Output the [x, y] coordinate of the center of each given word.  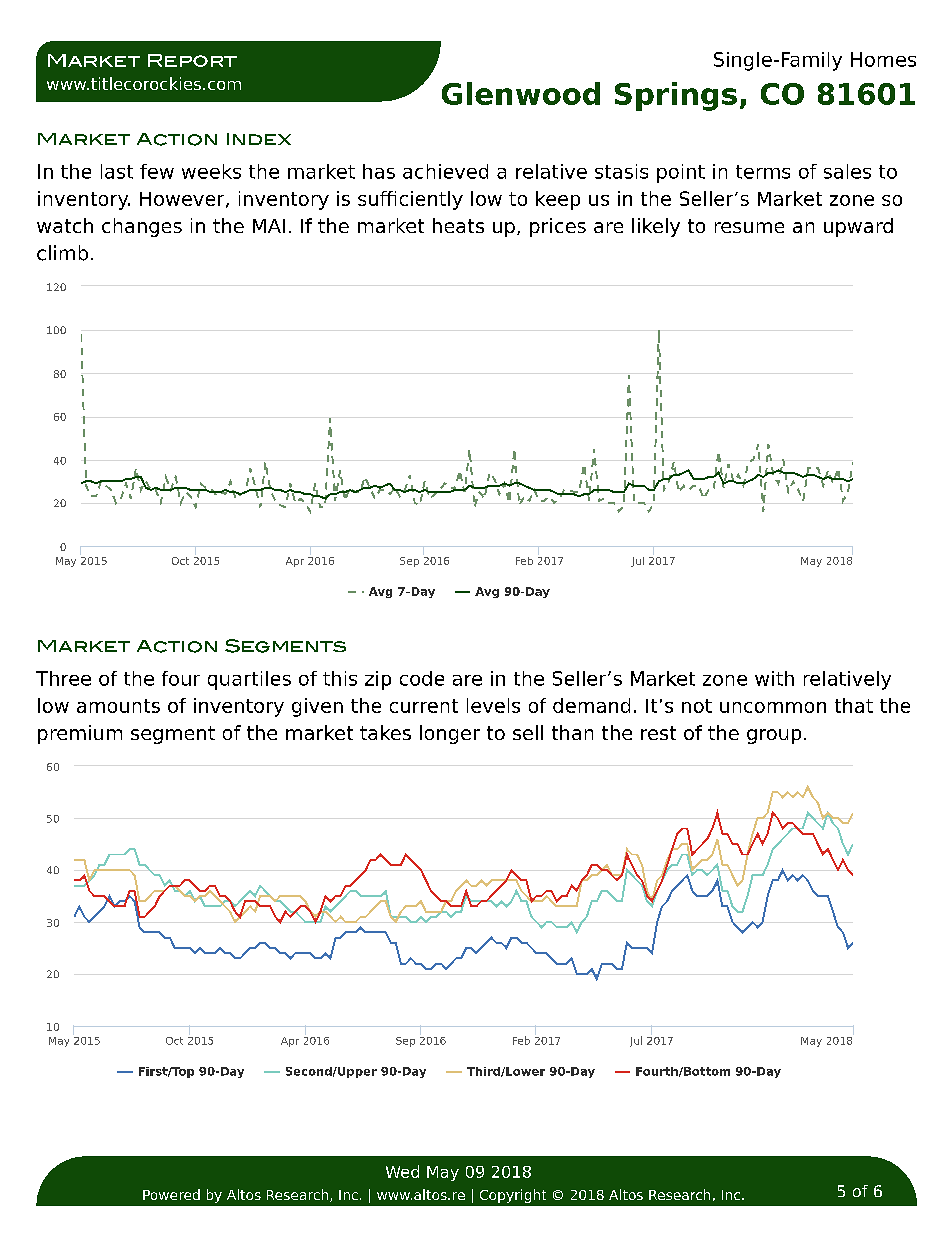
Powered [171, 1194]
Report [192, 60]
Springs [676, 96]
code [422, 678]
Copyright [513, 1196]
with [774, 678]
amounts [118, 706]
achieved [445, 171]
